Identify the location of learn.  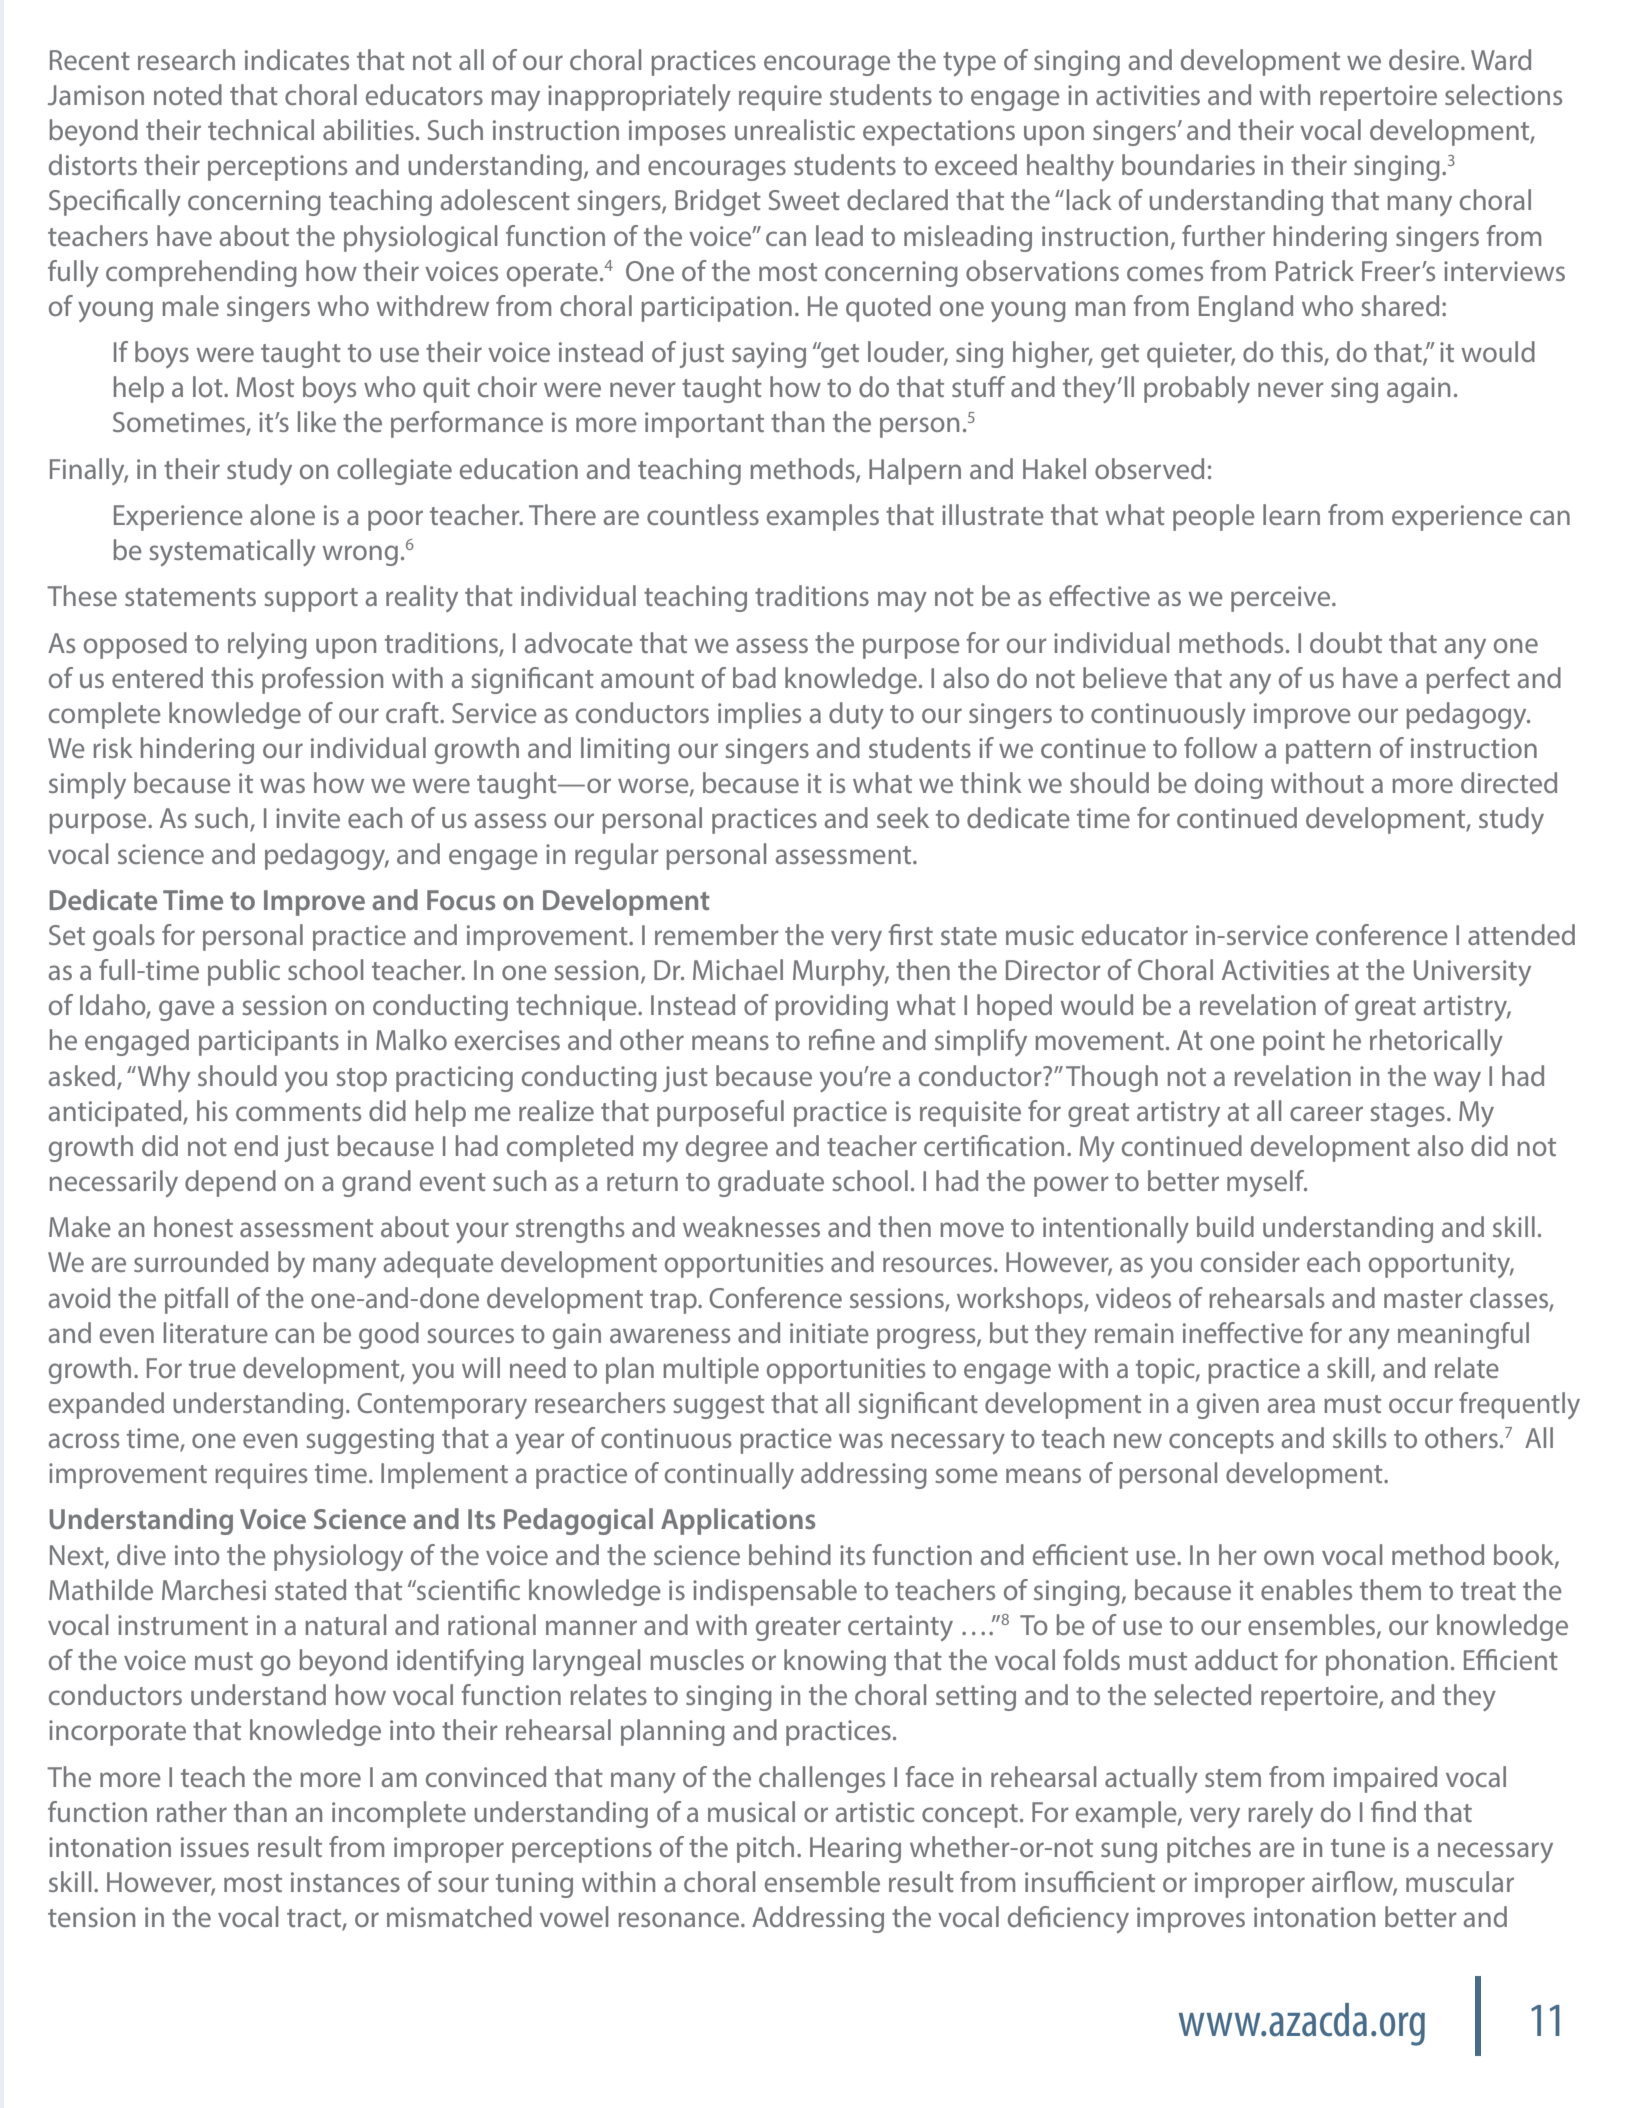
(1291, 514).
